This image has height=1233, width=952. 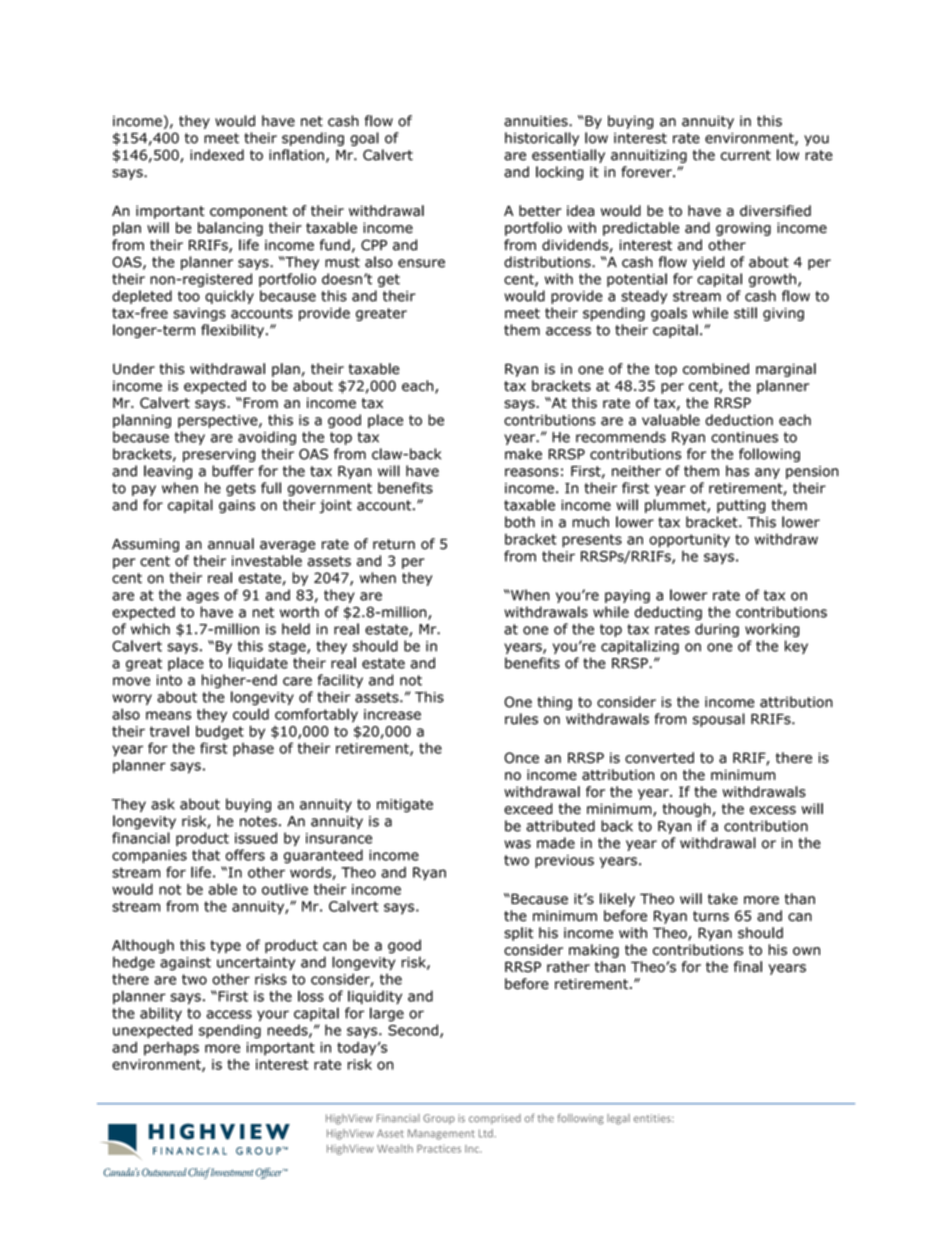 I want to click on current, so click(x=746, y=155).
